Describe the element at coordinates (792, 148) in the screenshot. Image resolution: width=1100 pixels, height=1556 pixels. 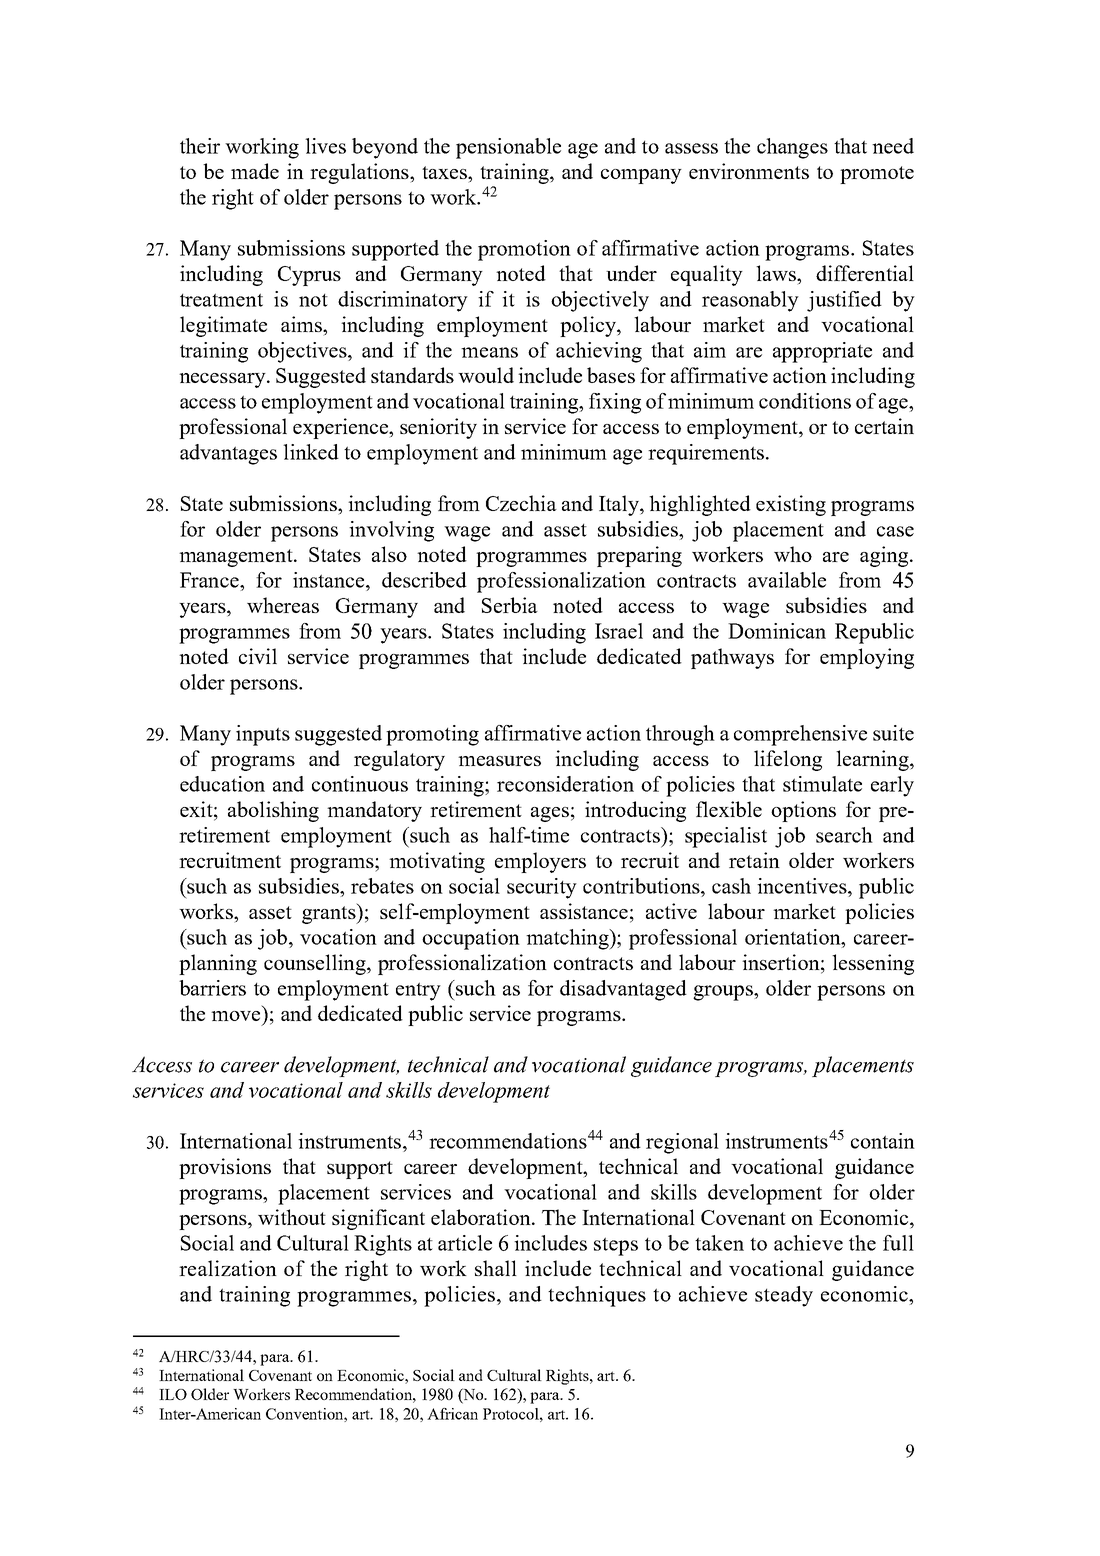
I see `changes` at that location.
